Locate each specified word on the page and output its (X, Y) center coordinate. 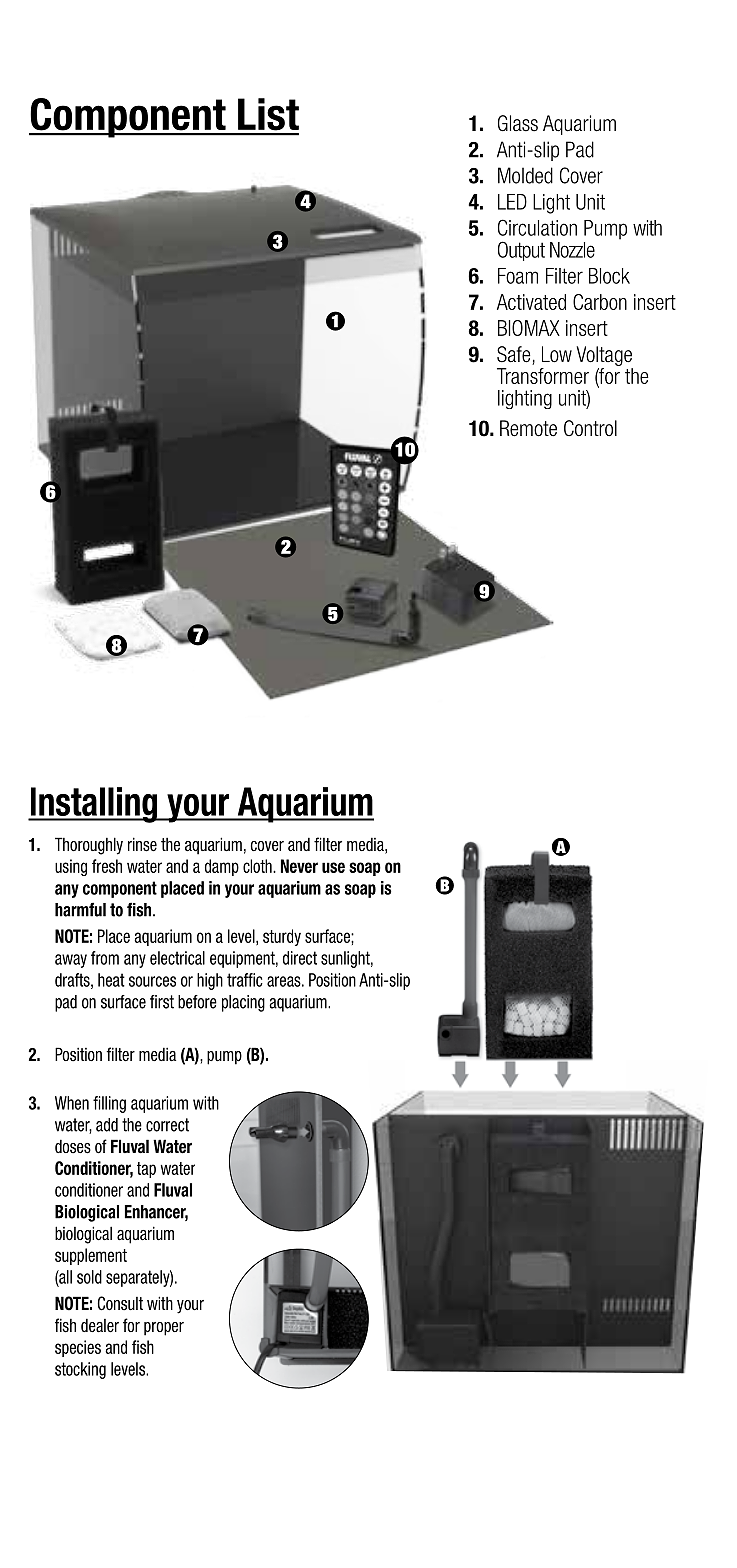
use (333, 867)
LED (512, 202)
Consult (120, 1303)
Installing (94, 805)
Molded (525, 175)
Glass (518, 123)
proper (164, 1329)
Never (299, 866)
